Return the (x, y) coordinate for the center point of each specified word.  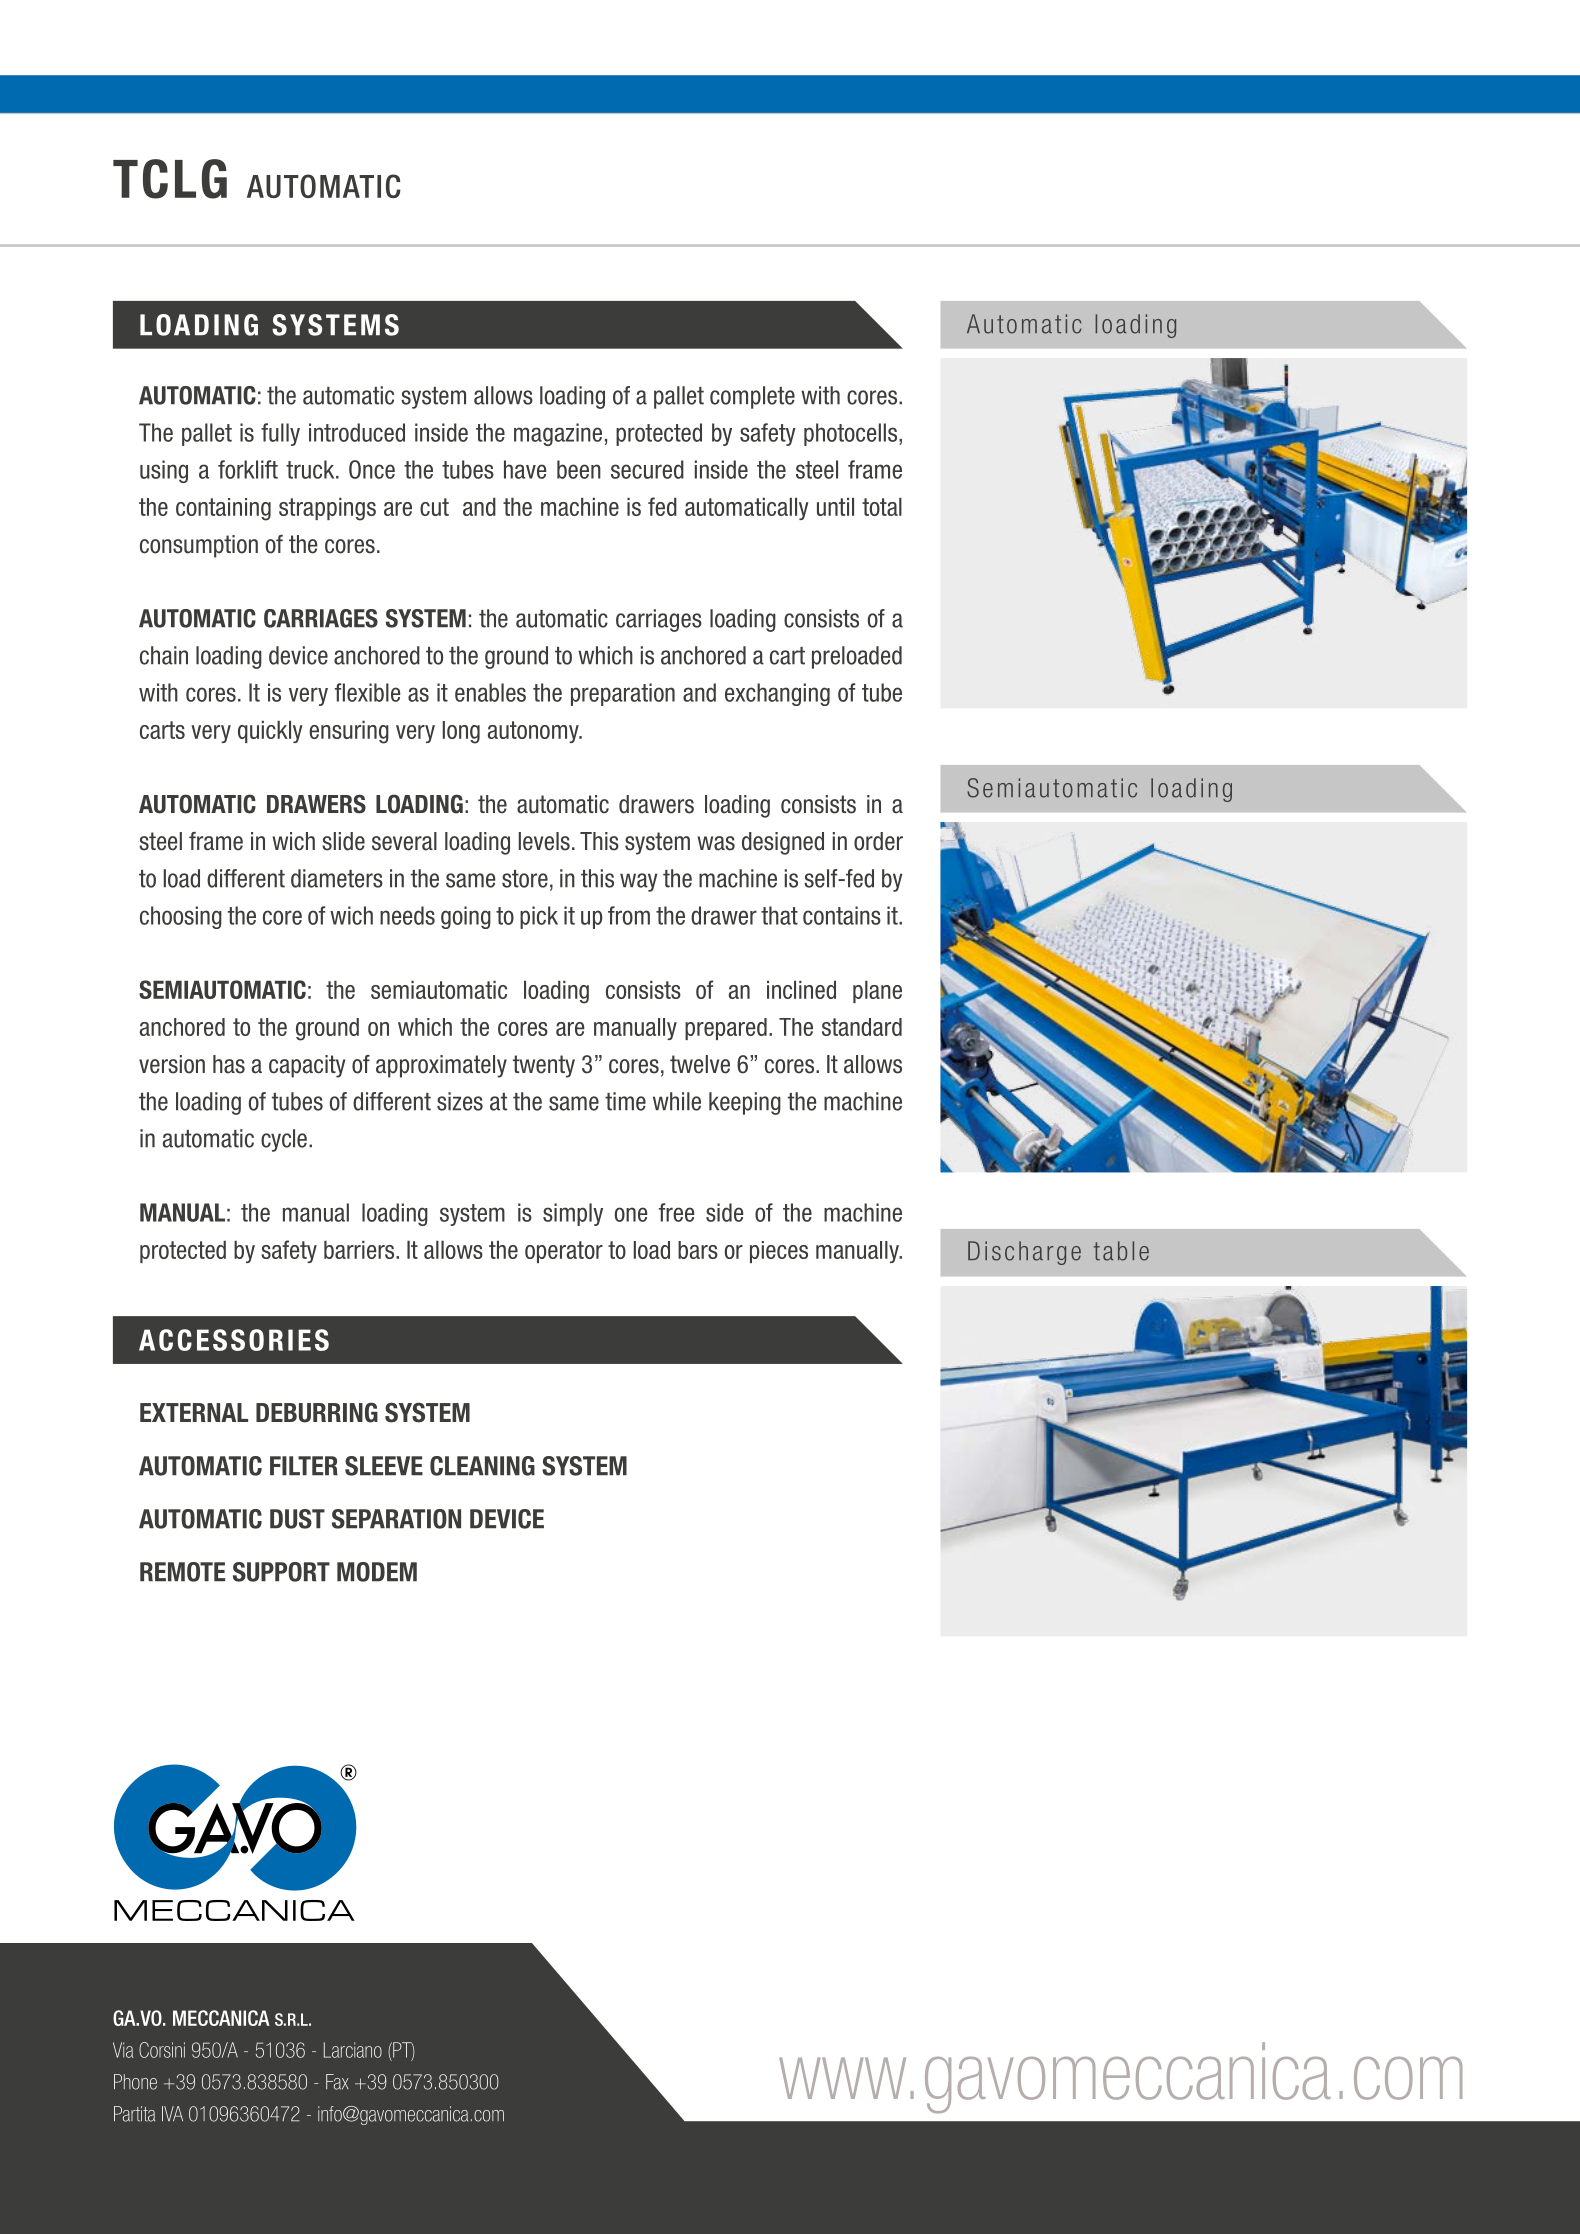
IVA (172, 2113)
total (882, 507)
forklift (248, 469)
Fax (337, 2082)
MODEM (377, 1572)
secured (647, 469)
